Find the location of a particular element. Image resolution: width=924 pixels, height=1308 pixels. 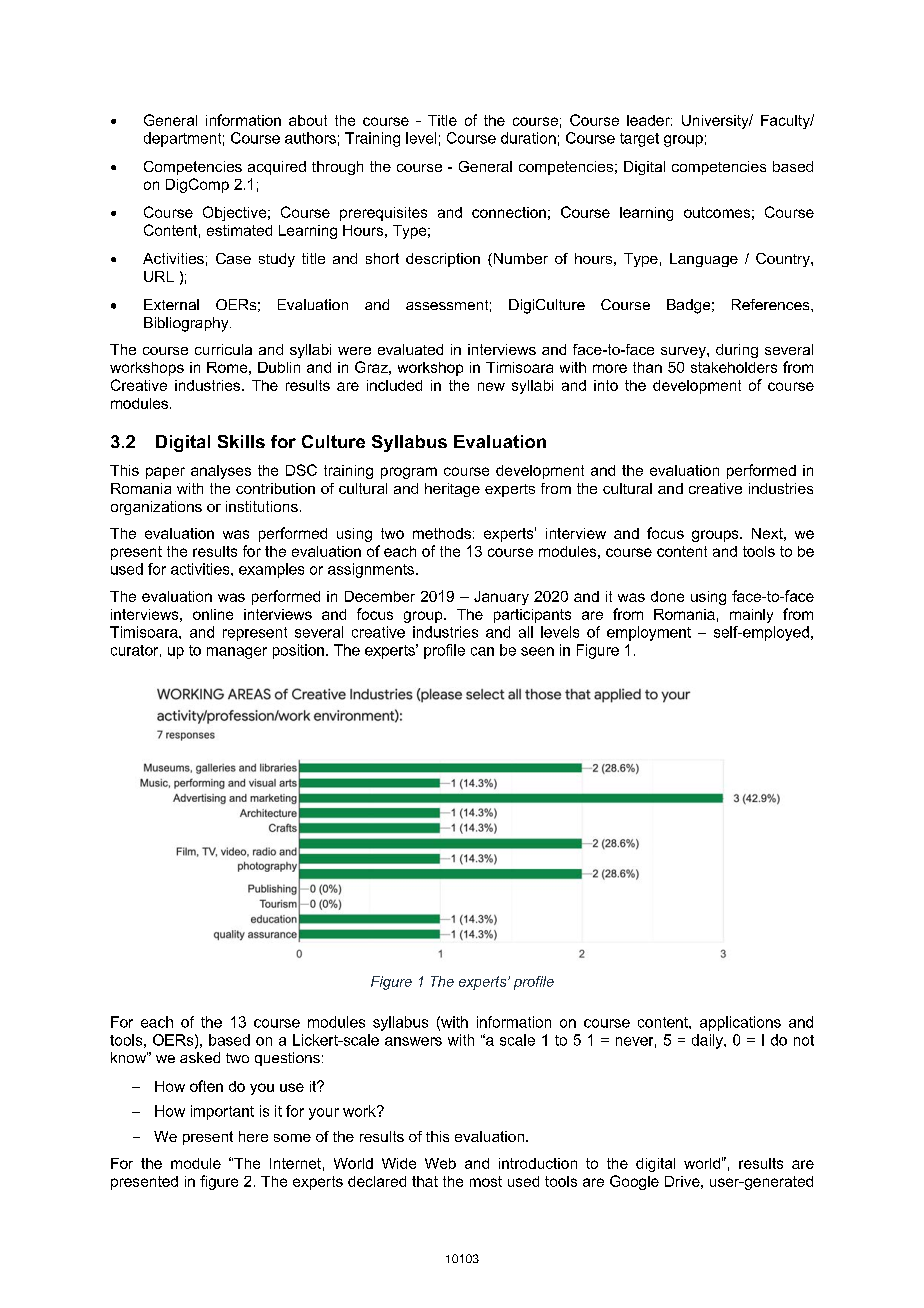

duration is located at coordinates (528, 138).
